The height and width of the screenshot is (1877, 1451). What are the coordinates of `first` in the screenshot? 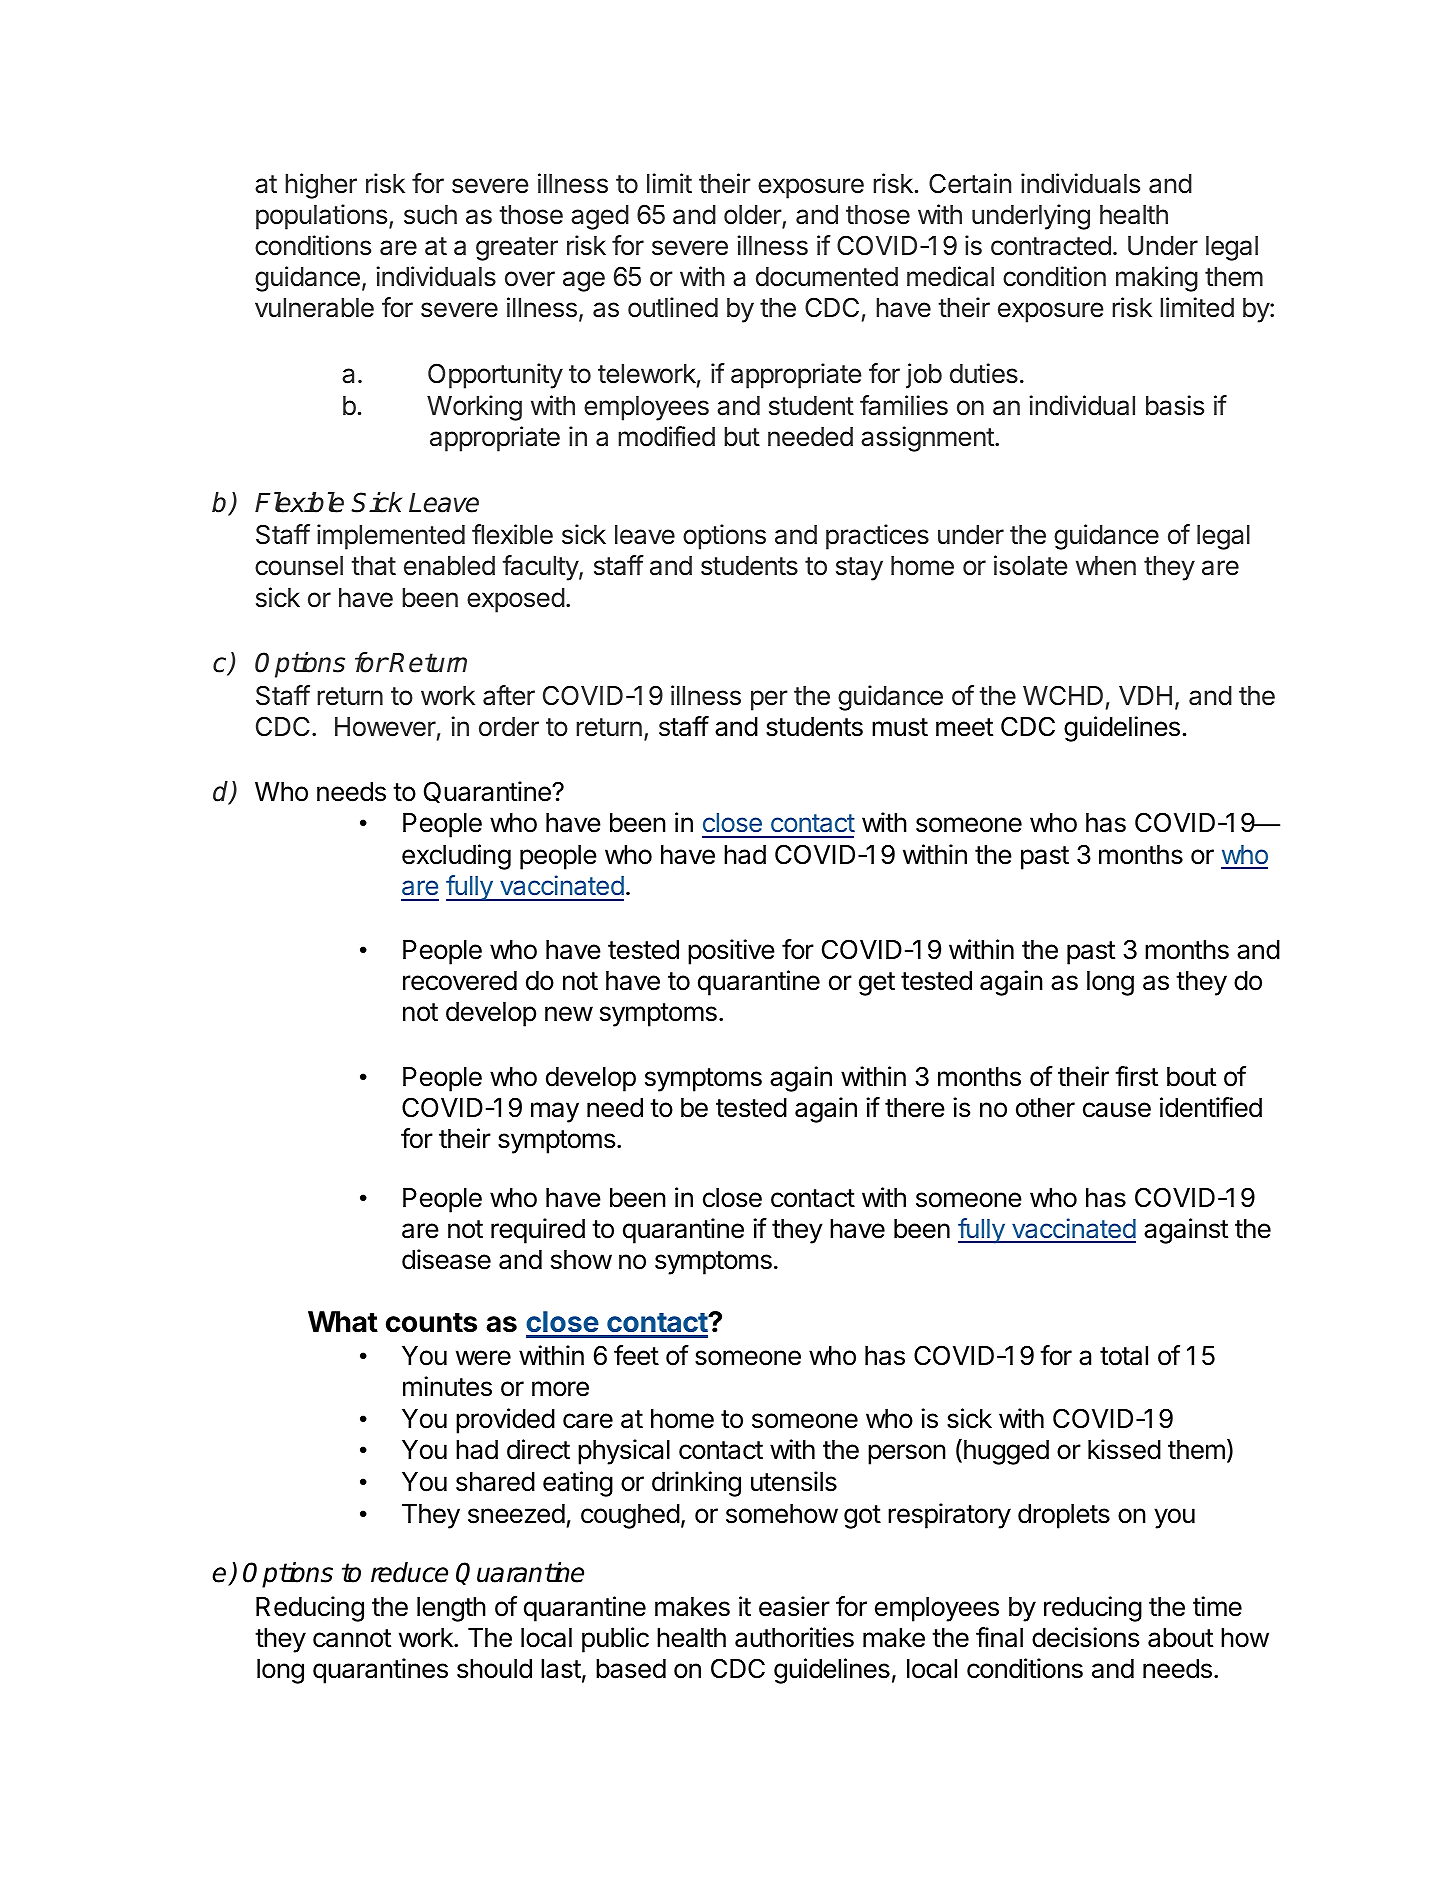 It's located at (1136, 1076).
